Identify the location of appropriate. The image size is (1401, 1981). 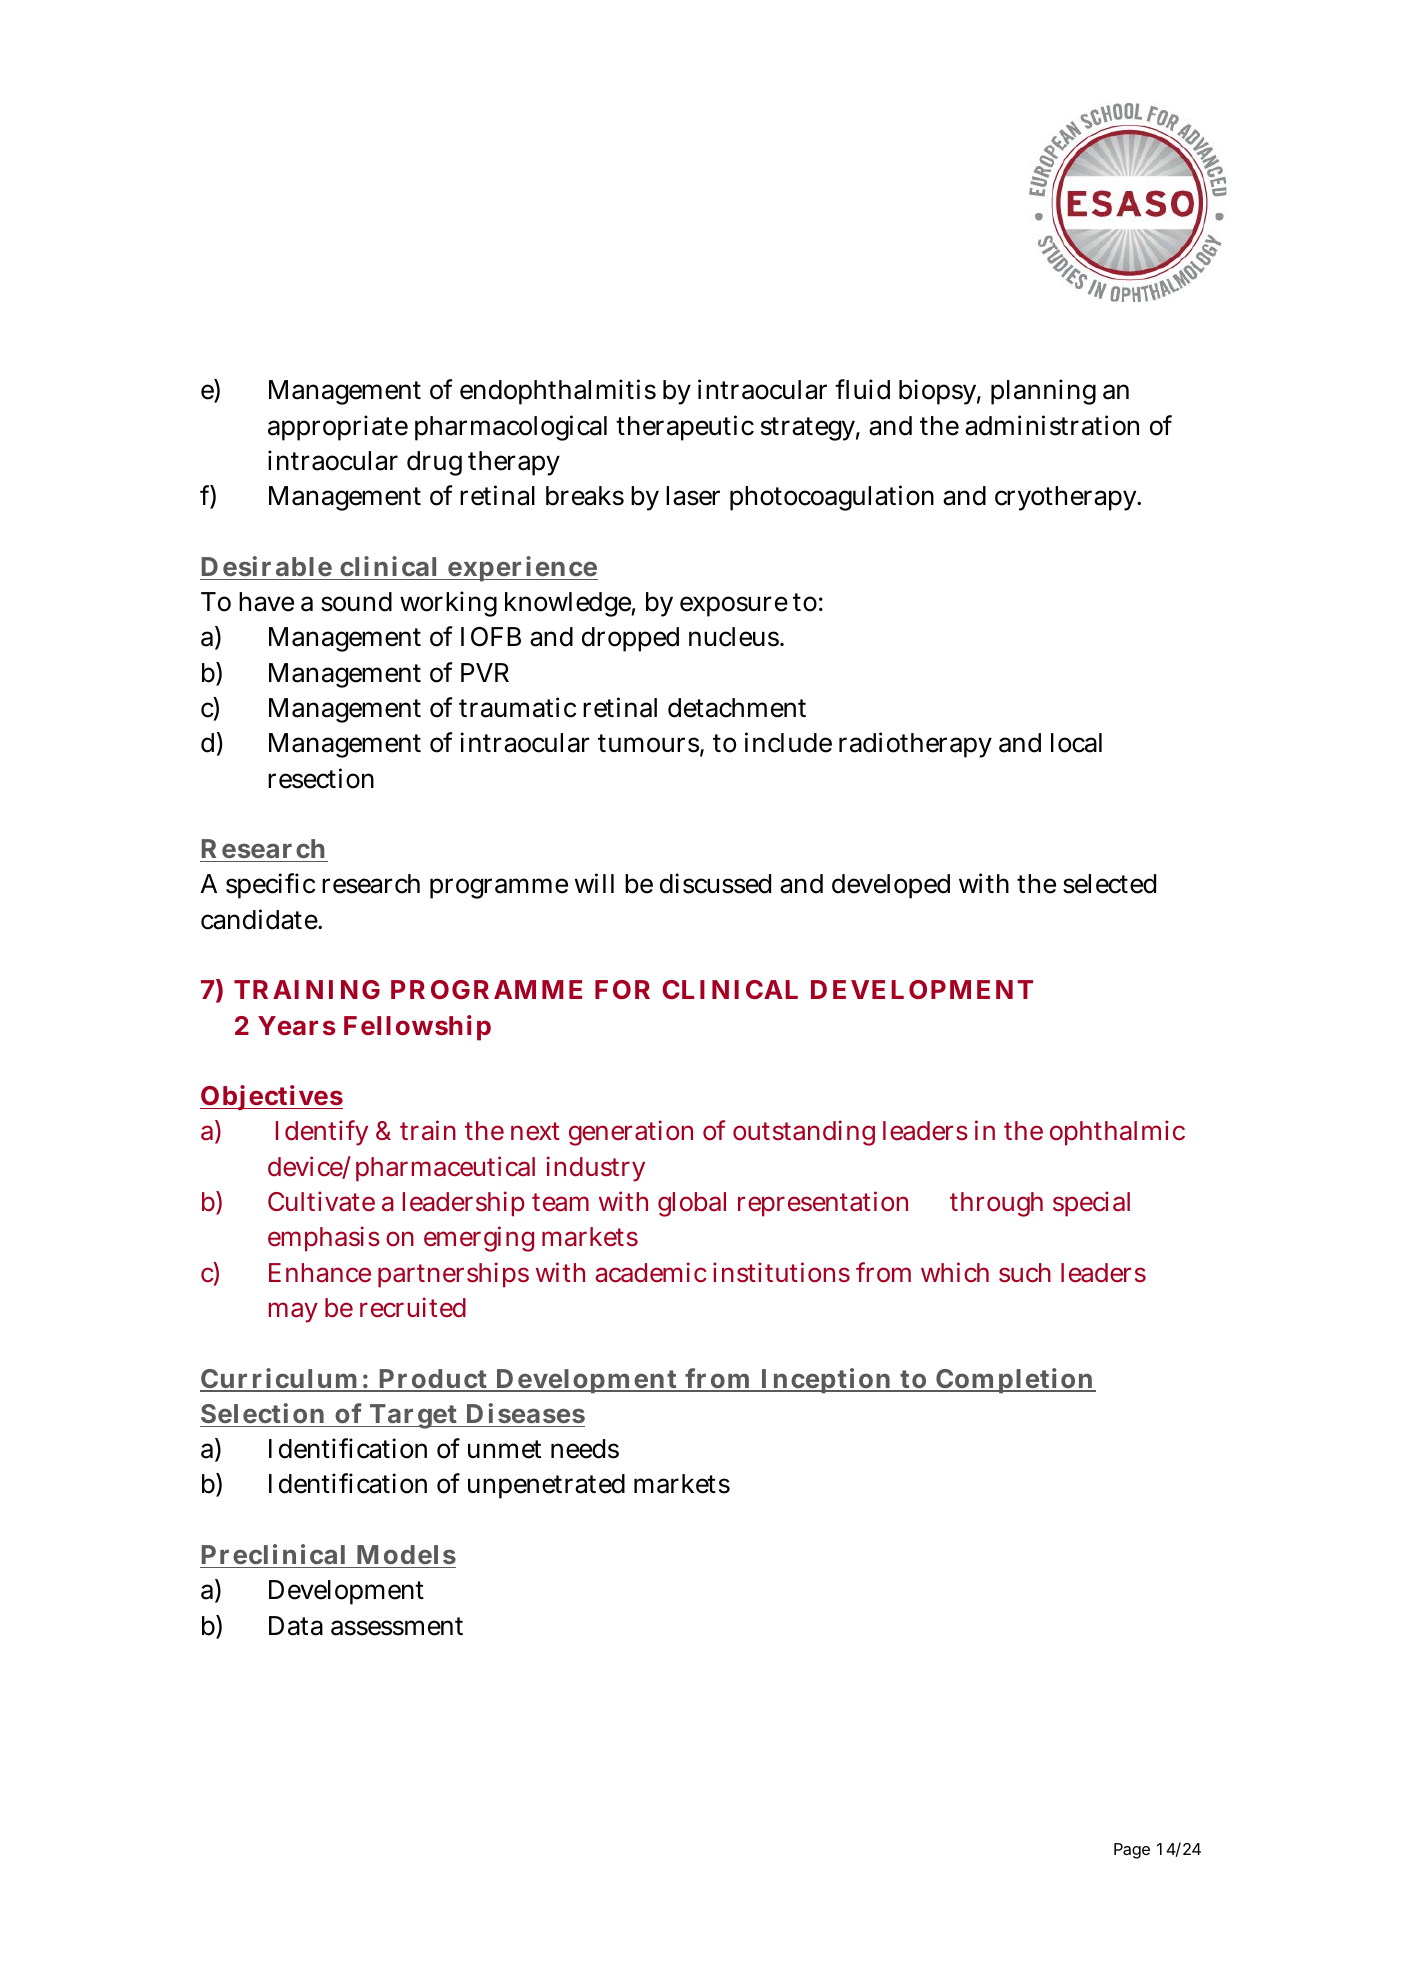
(338, 428).
